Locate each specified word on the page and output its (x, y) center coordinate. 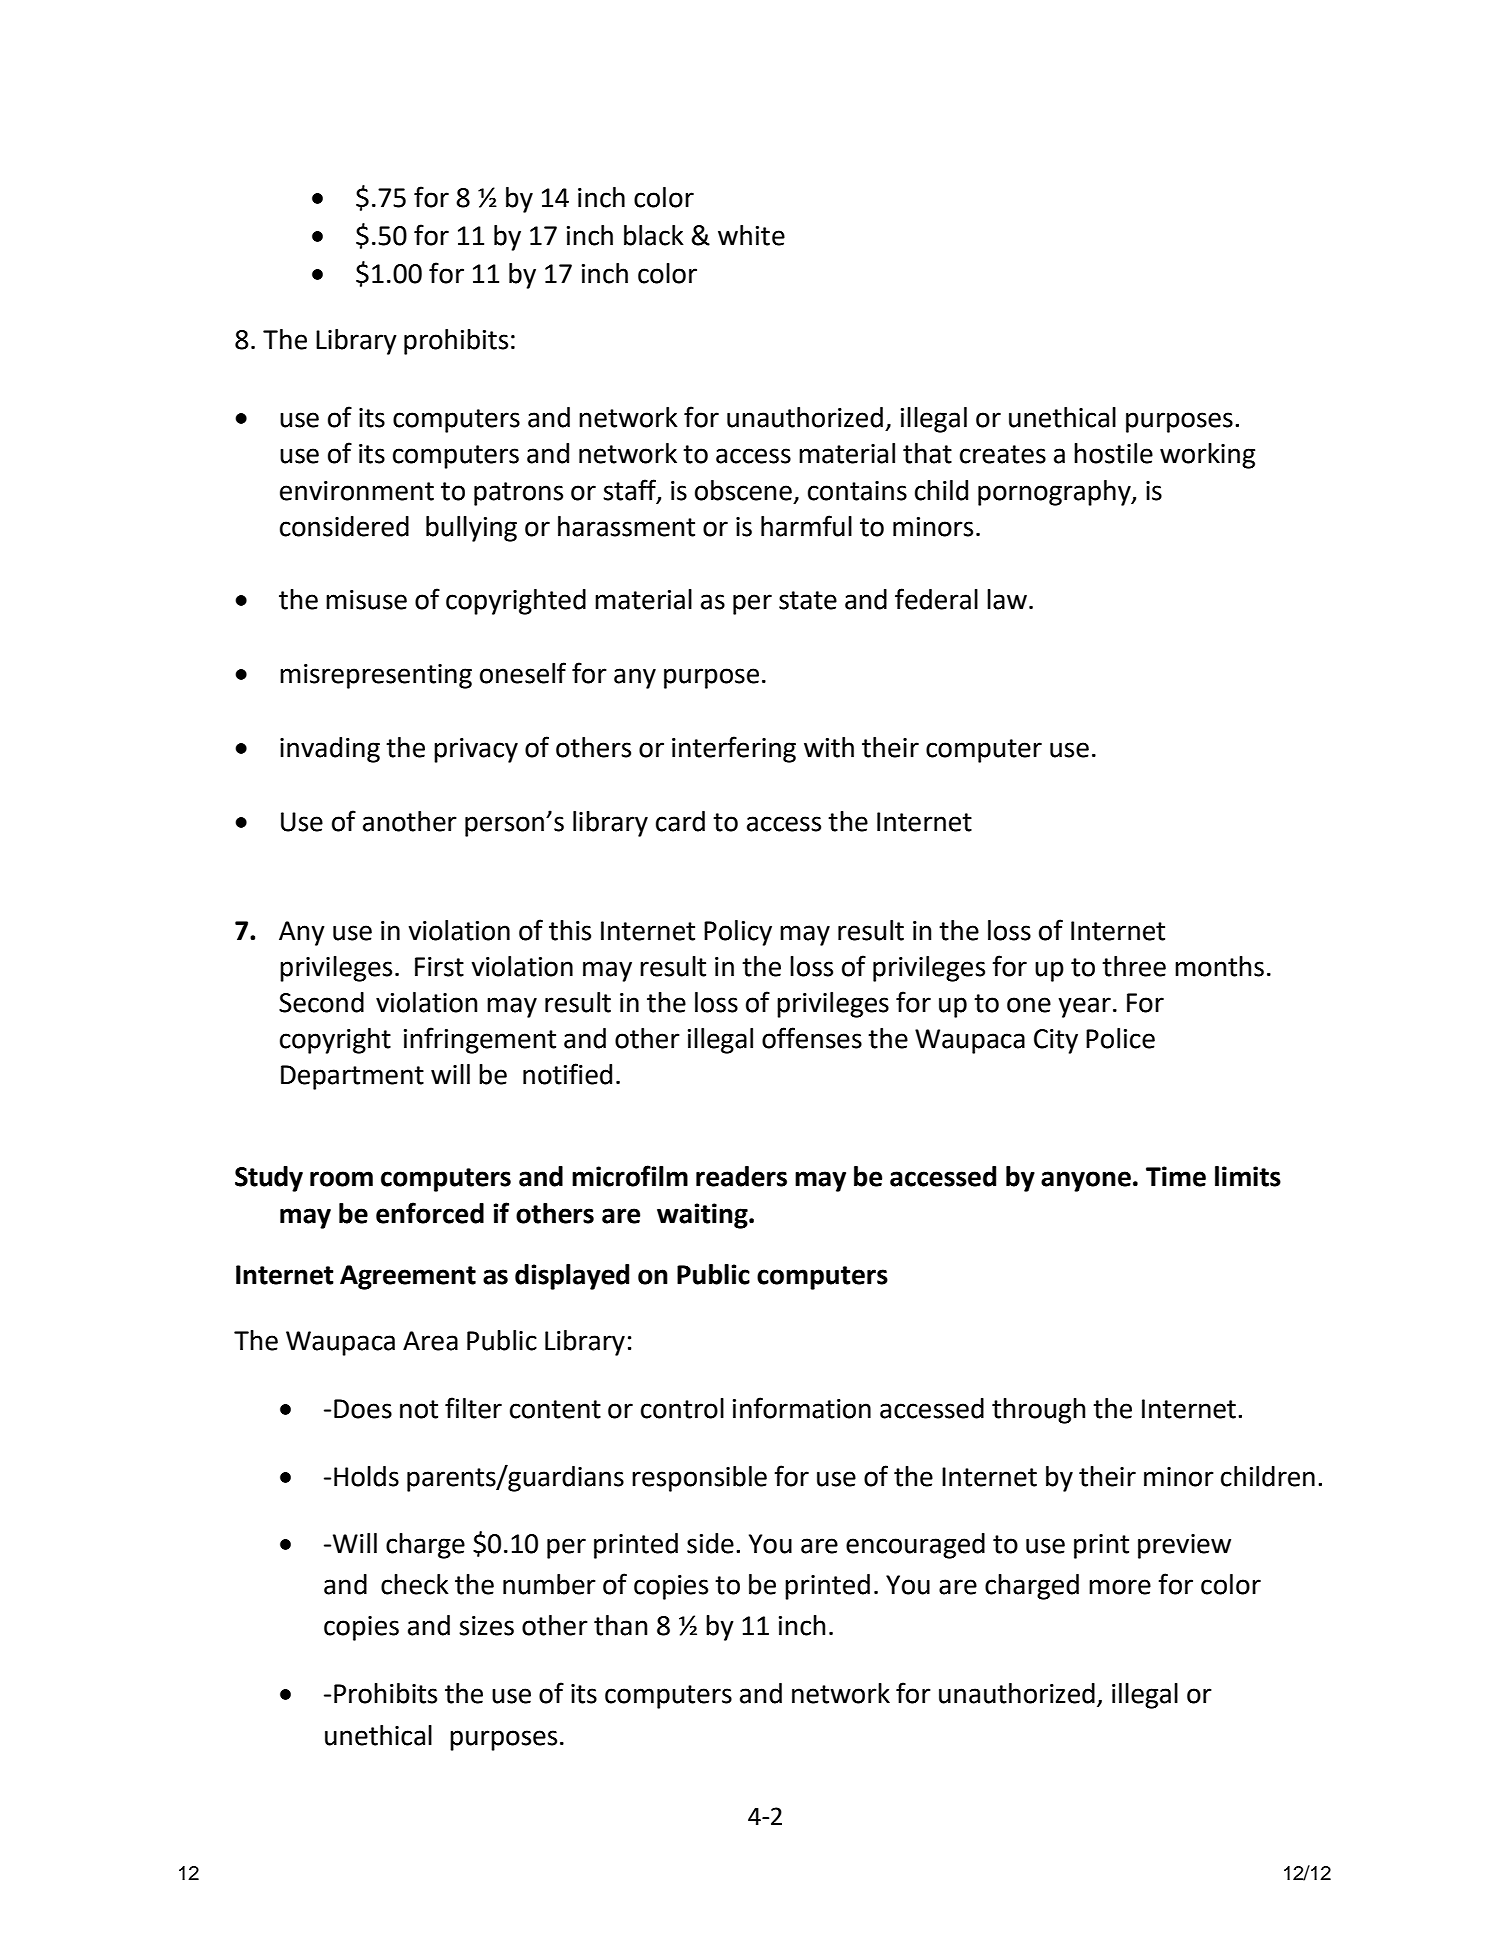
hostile (1113, 453)
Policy (738, 933)
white (751, 235)
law (1007, 599)
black (654, 235)
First (439, 967)
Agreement (408, 1277)
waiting (703, 1216)
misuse (366, 600)
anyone (1086, 1181)
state (808, 600)
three (1134, 966)
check (415, 1584)
